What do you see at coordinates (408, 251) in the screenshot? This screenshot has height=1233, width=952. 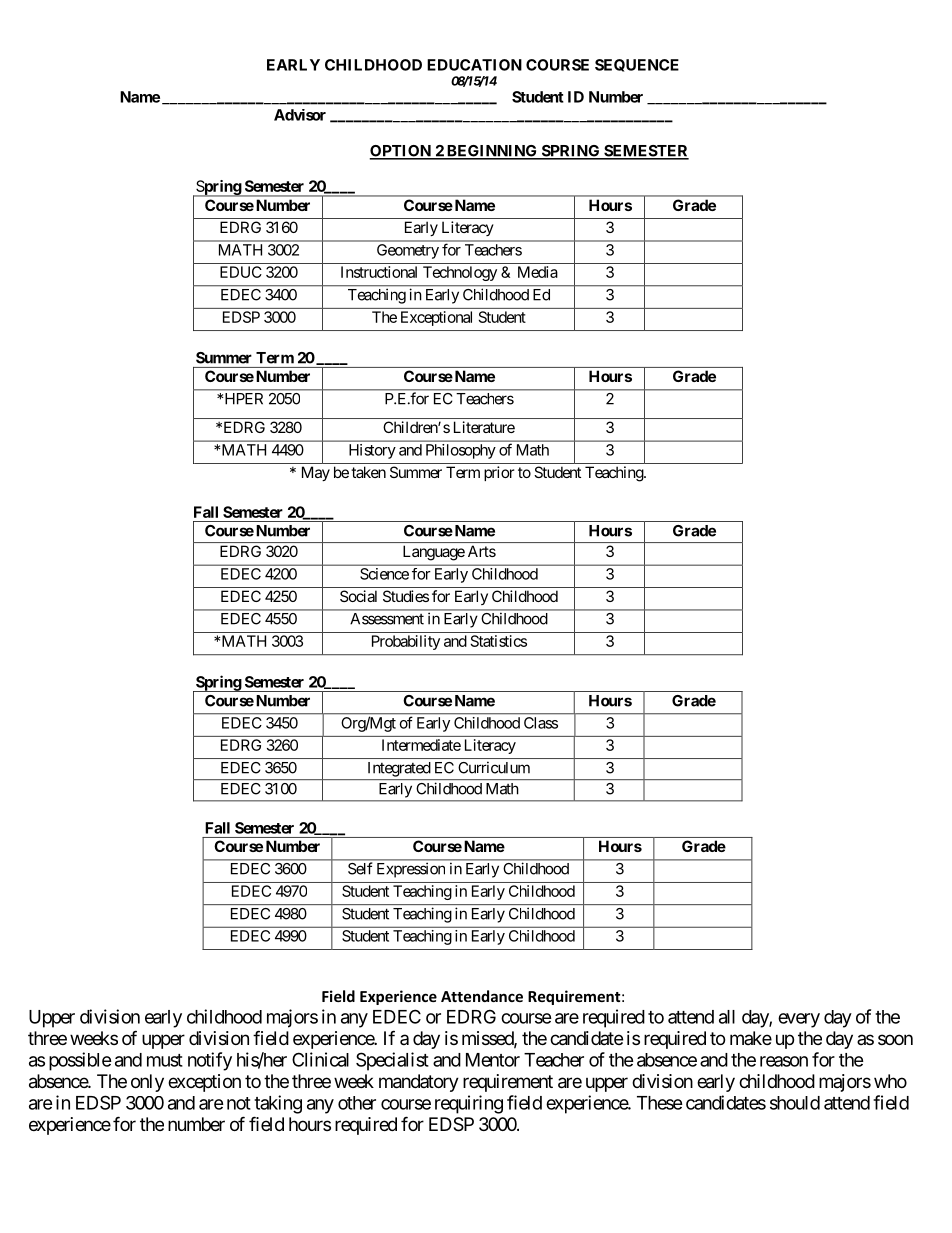 I see `Geometry` at bounding box center [408, 251].
